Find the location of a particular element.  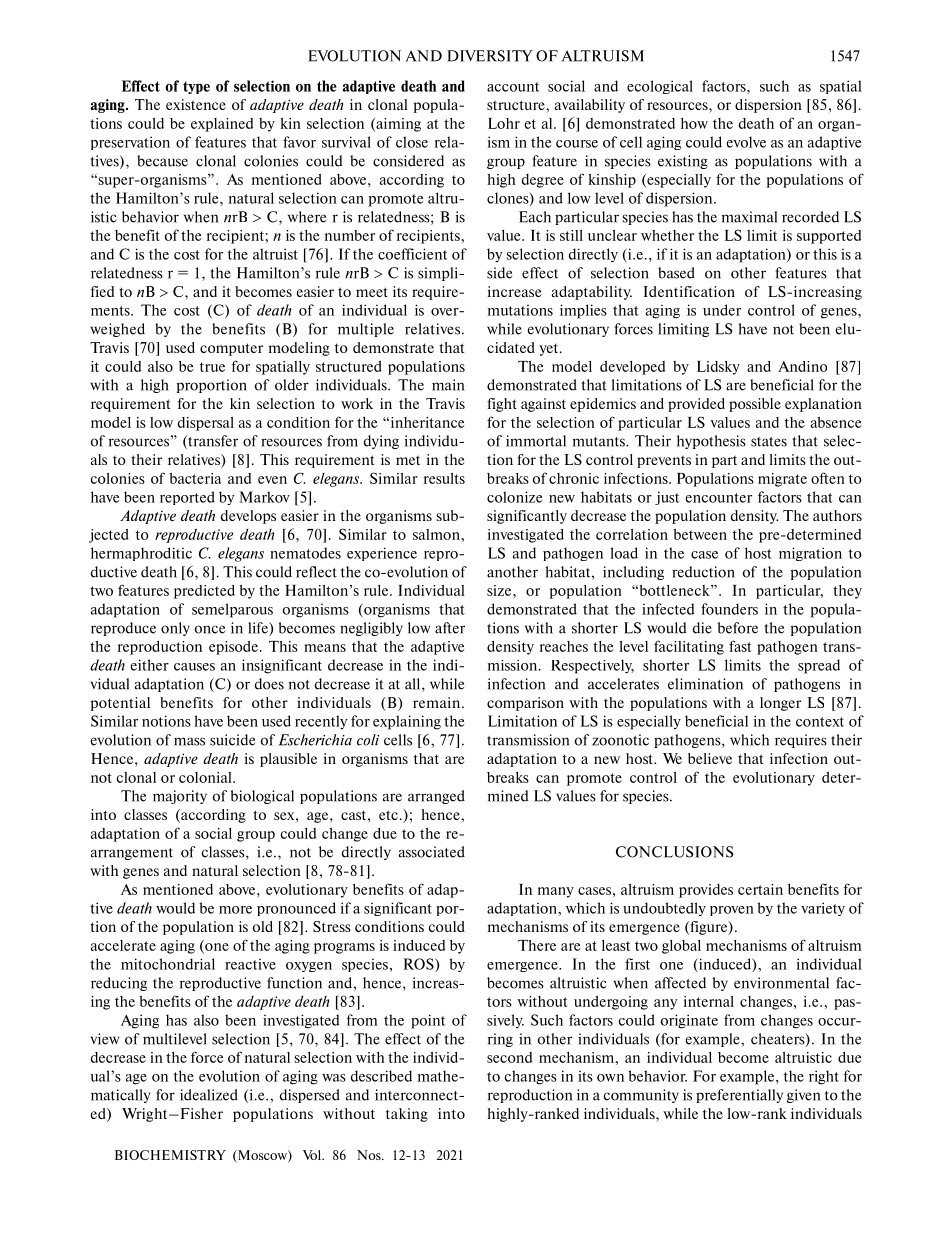

predicted is located at coordinates (204, 592).
